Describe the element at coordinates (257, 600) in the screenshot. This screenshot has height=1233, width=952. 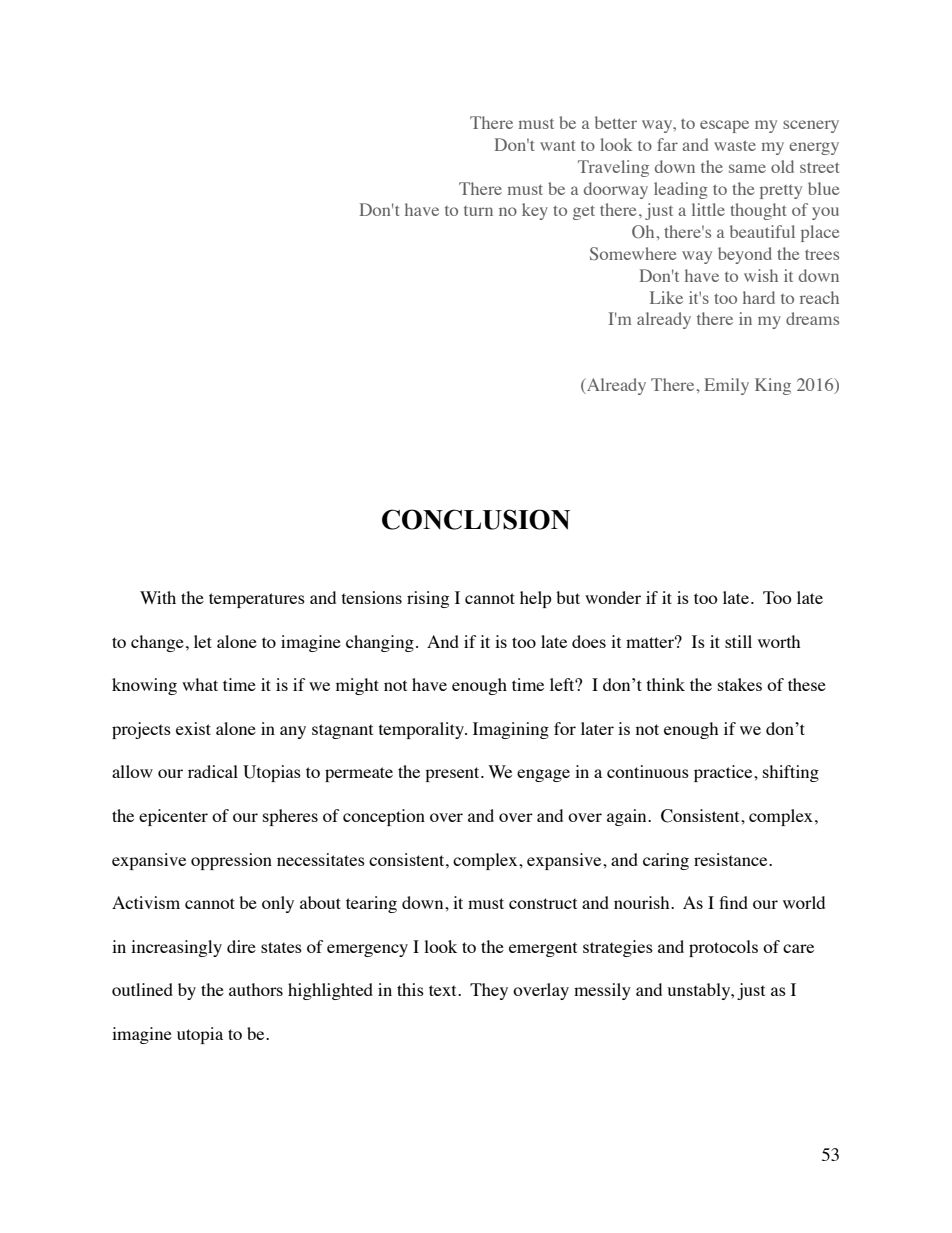
I see `temperatures` at that location.
